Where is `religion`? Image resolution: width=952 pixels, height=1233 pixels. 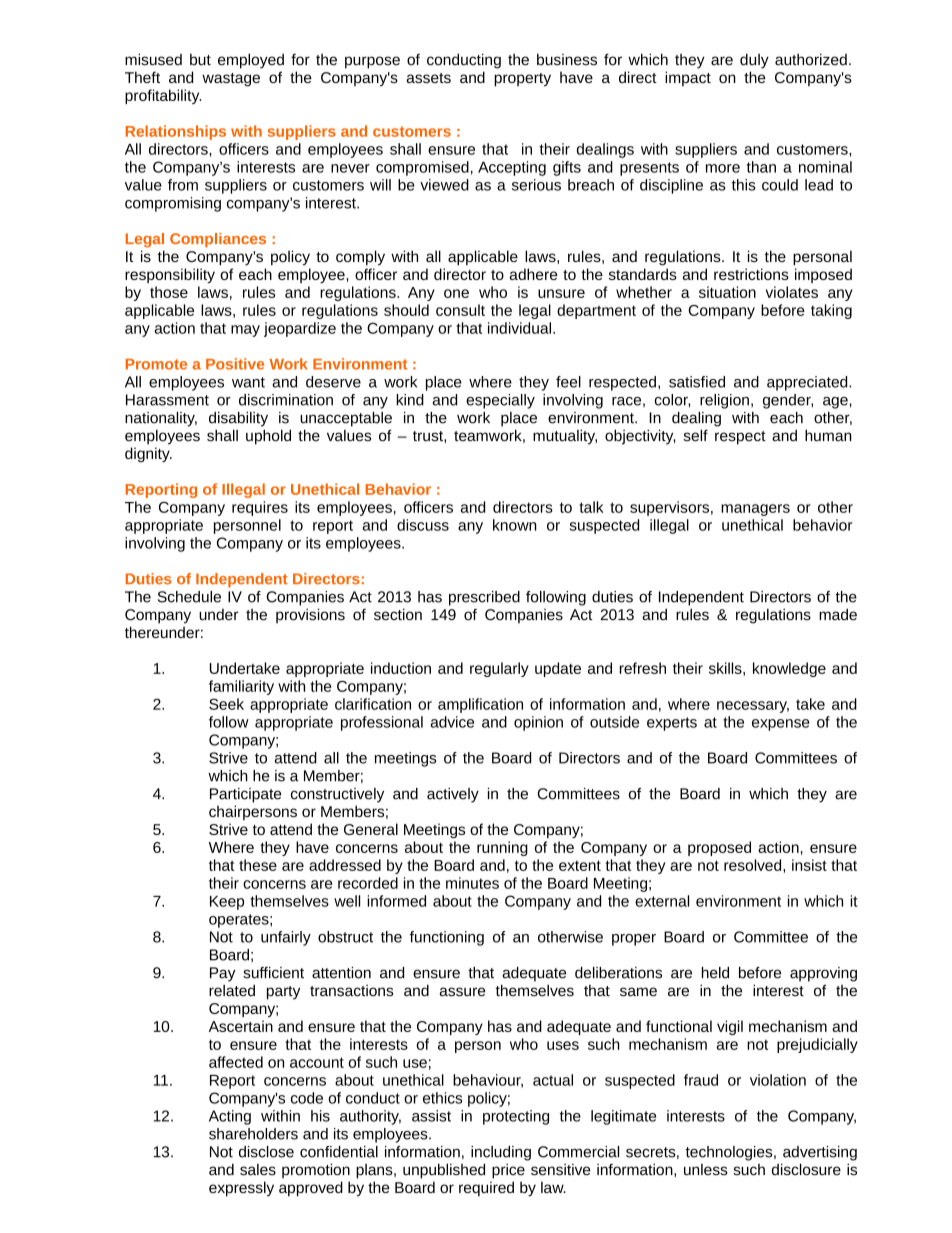
religion is located at coordinates (724, 401).
